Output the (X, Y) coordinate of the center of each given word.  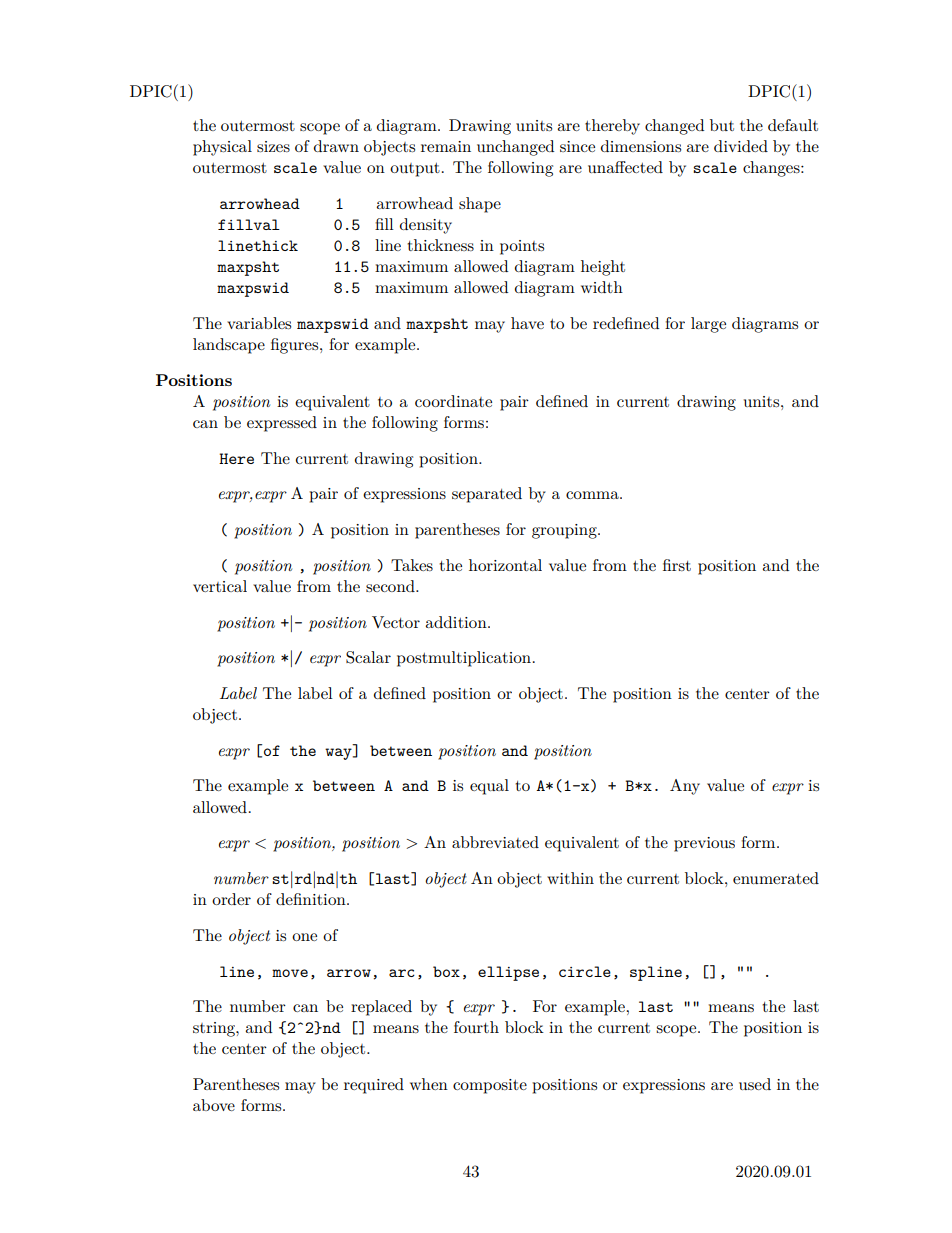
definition (312, 899)
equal (489, 787)
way (339, 754)
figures (296, 346)
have (527, 323)
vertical (220, 586)
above (214, 1105)
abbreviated (495, 842)
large (708, 325)
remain (446, 146)
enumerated (776, 878)
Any (685, 787)
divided (741, 146)
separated (487, 495)
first (677, 565)
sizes (273, 146)
